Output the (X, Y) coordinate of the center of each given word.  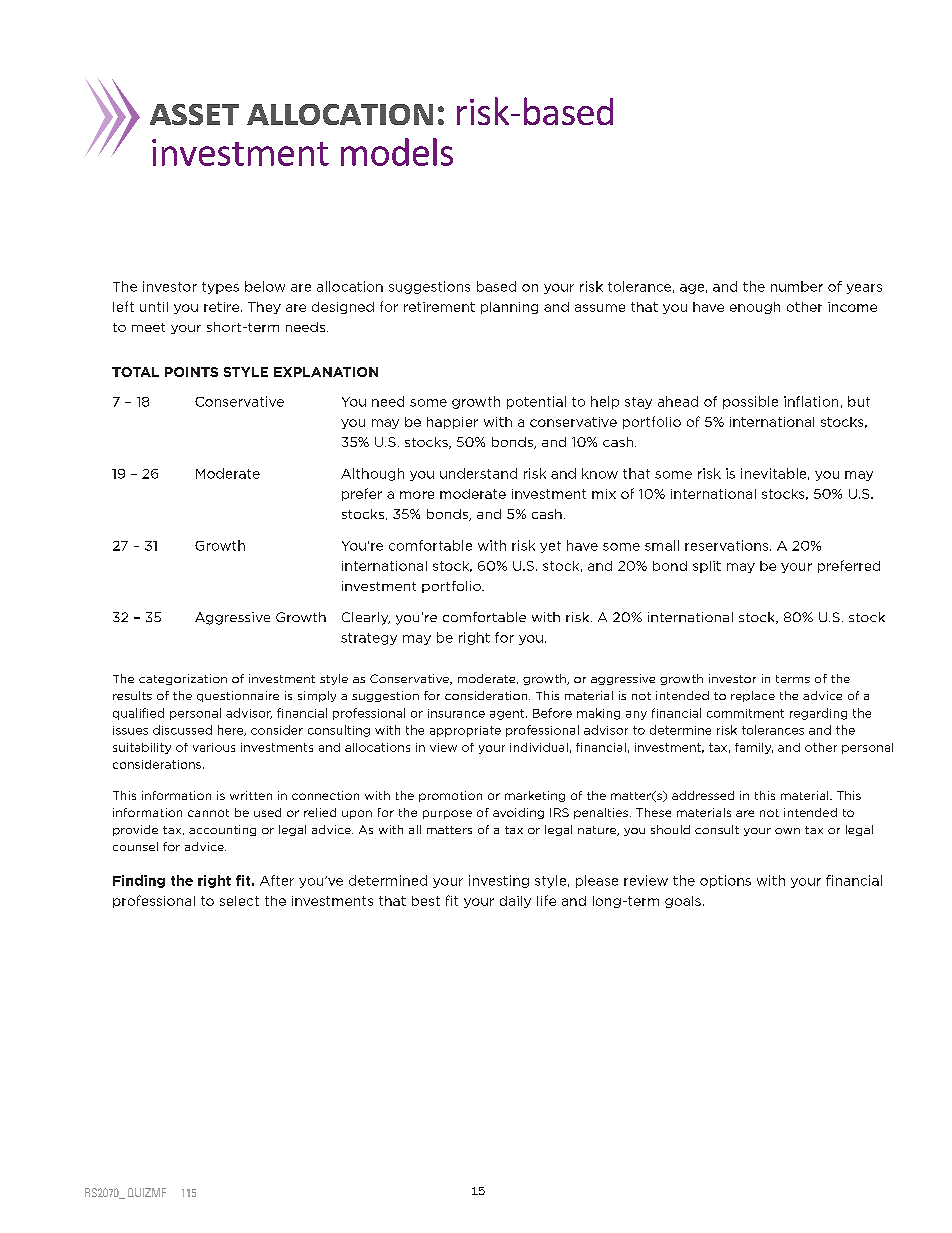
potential (536, 402)
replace (753, 696)
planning (509, 308)
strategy (369, 639)
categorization (183, 679)
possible (750, 402)
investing (499, 881)
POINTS (191, 372)
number (797, 286)
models (397, 152)
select (239, 901)
